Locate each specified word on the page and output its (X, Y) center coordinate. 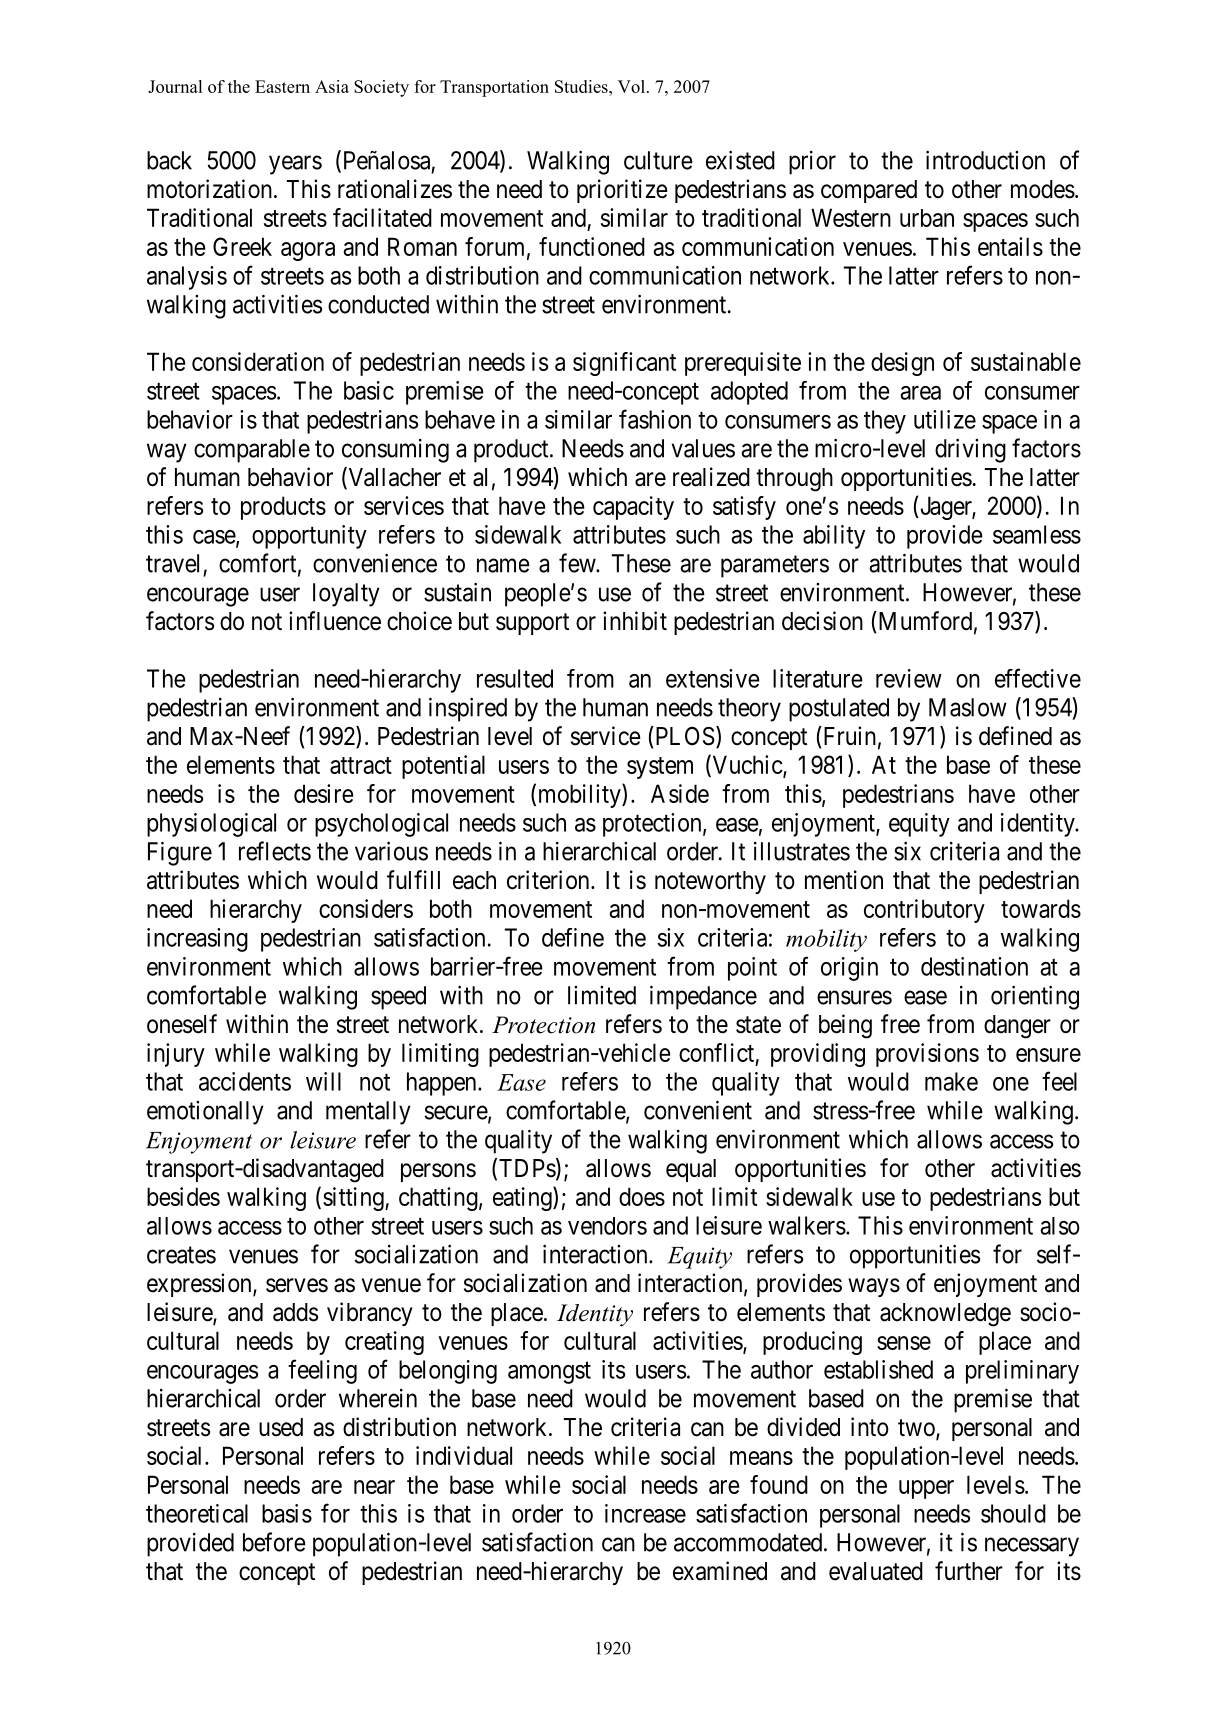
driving (970, 450)
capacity (633, 508)
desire (324, 793)
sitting (354, 1199)
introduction (985, 160)
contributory (924, 911)
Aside (680, 793)
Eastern (282, 86)
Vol (631, 86)
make (951, 1081)
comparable (252, 451)
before (274, 1542)
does (642, 1196)
